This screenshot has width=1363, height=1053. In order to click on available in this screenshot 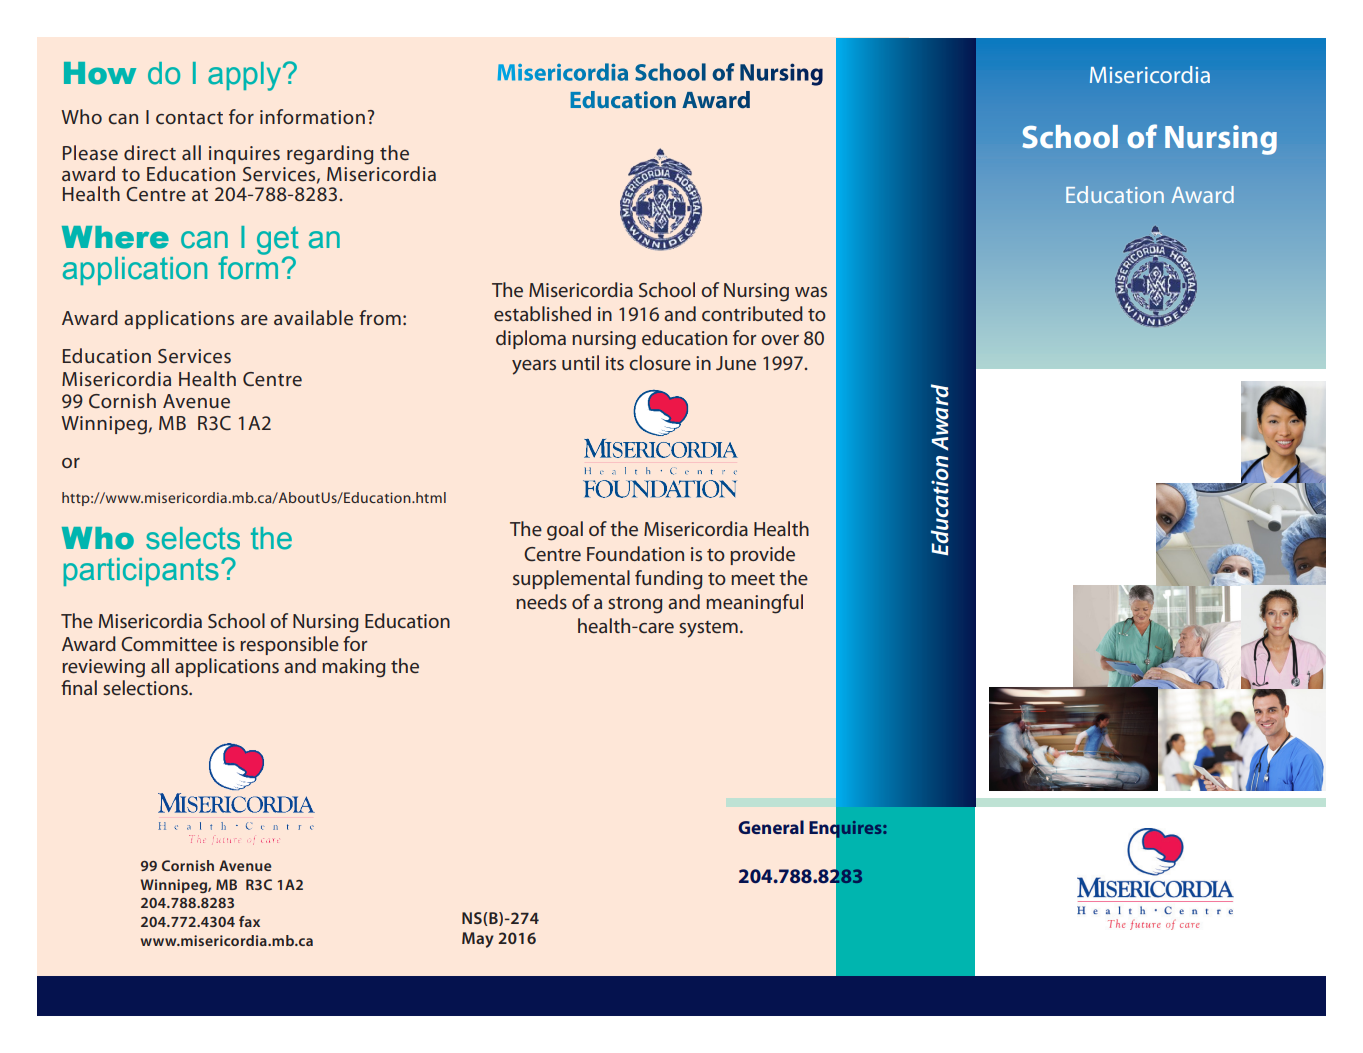, I will do `click(313, 317)`.
